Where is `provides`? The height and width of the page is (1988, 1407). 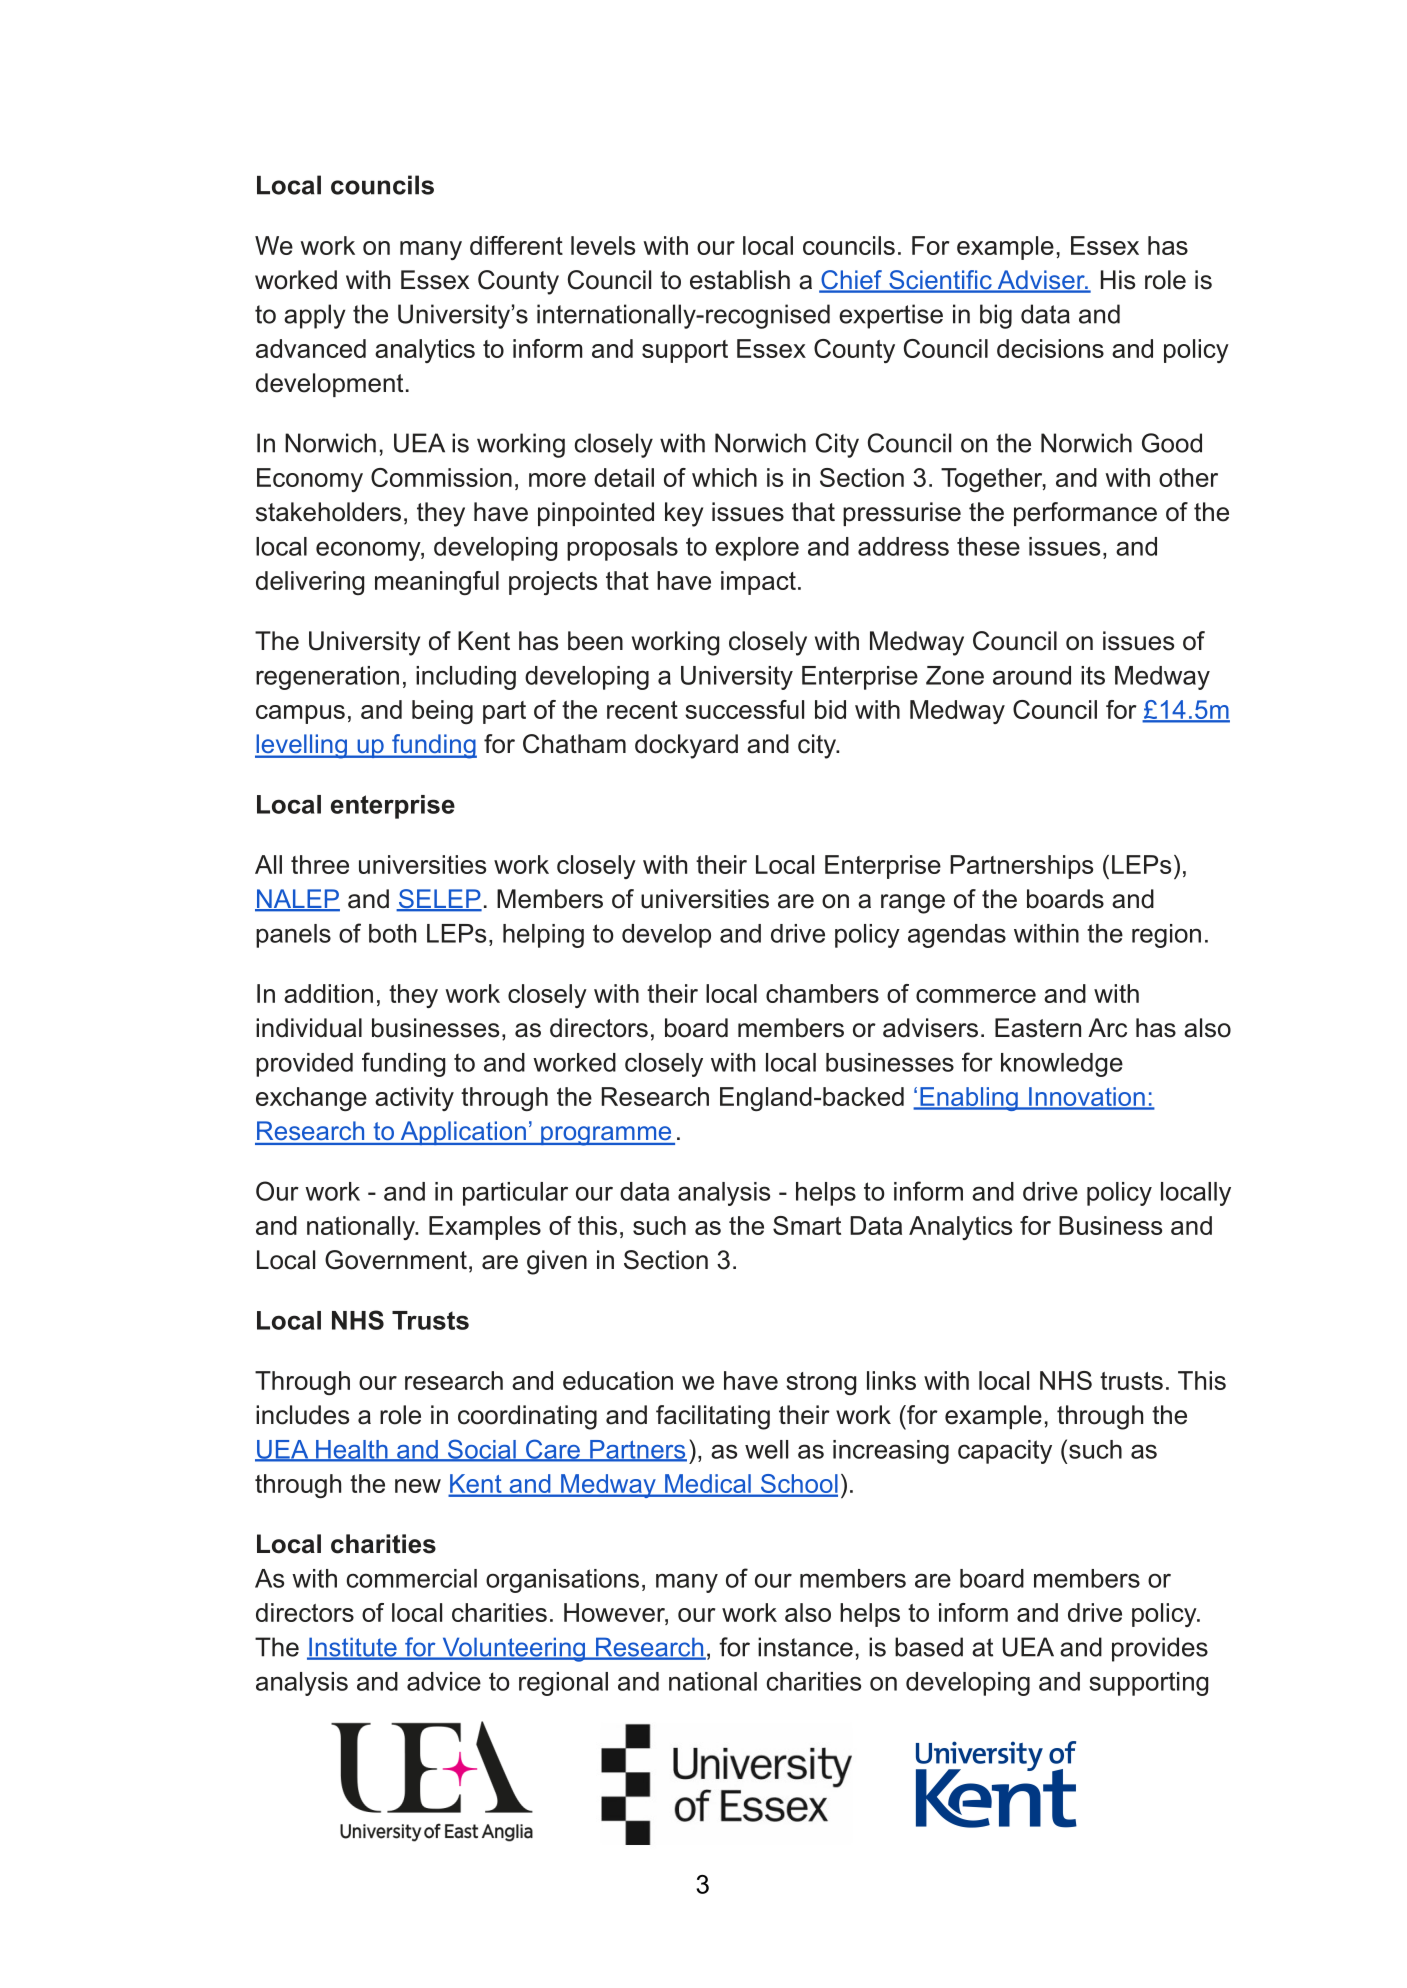 provides is located at coordinates (1160, 1649).
